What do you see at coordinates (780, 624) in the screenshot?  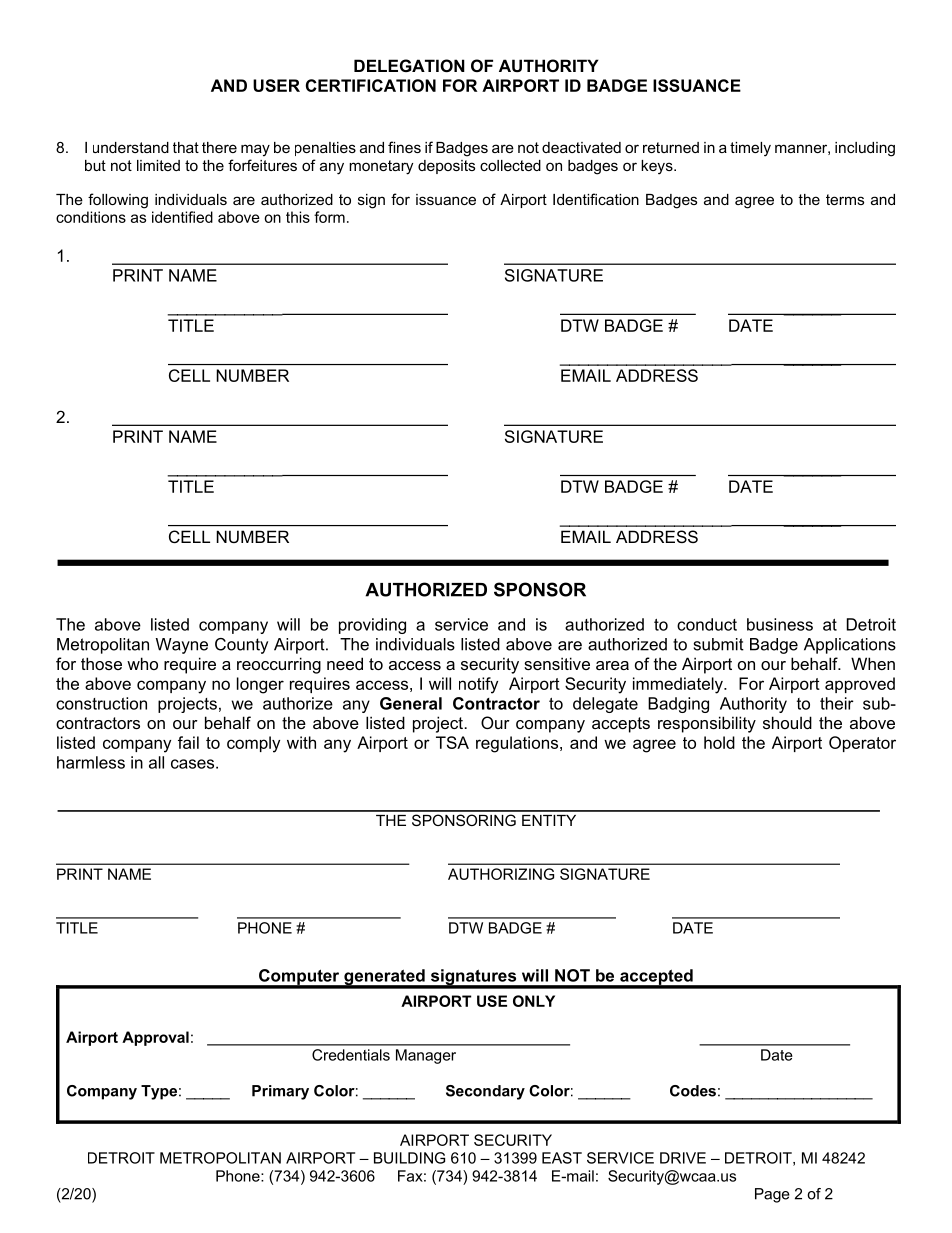 I see `business` at bounding box center [780, 624].
